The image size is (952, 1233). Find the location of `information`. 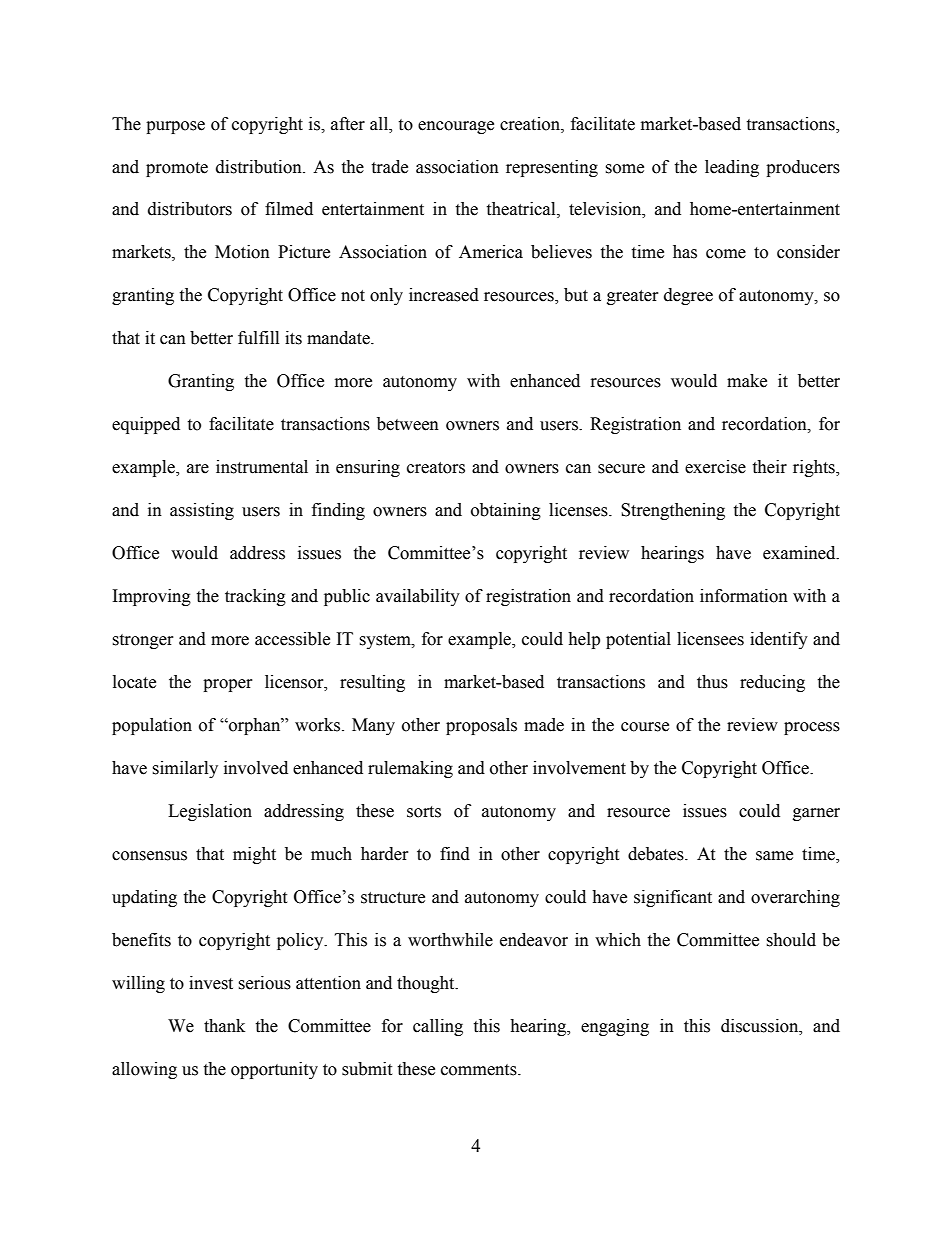

information is located at coordinates (744, 596).
